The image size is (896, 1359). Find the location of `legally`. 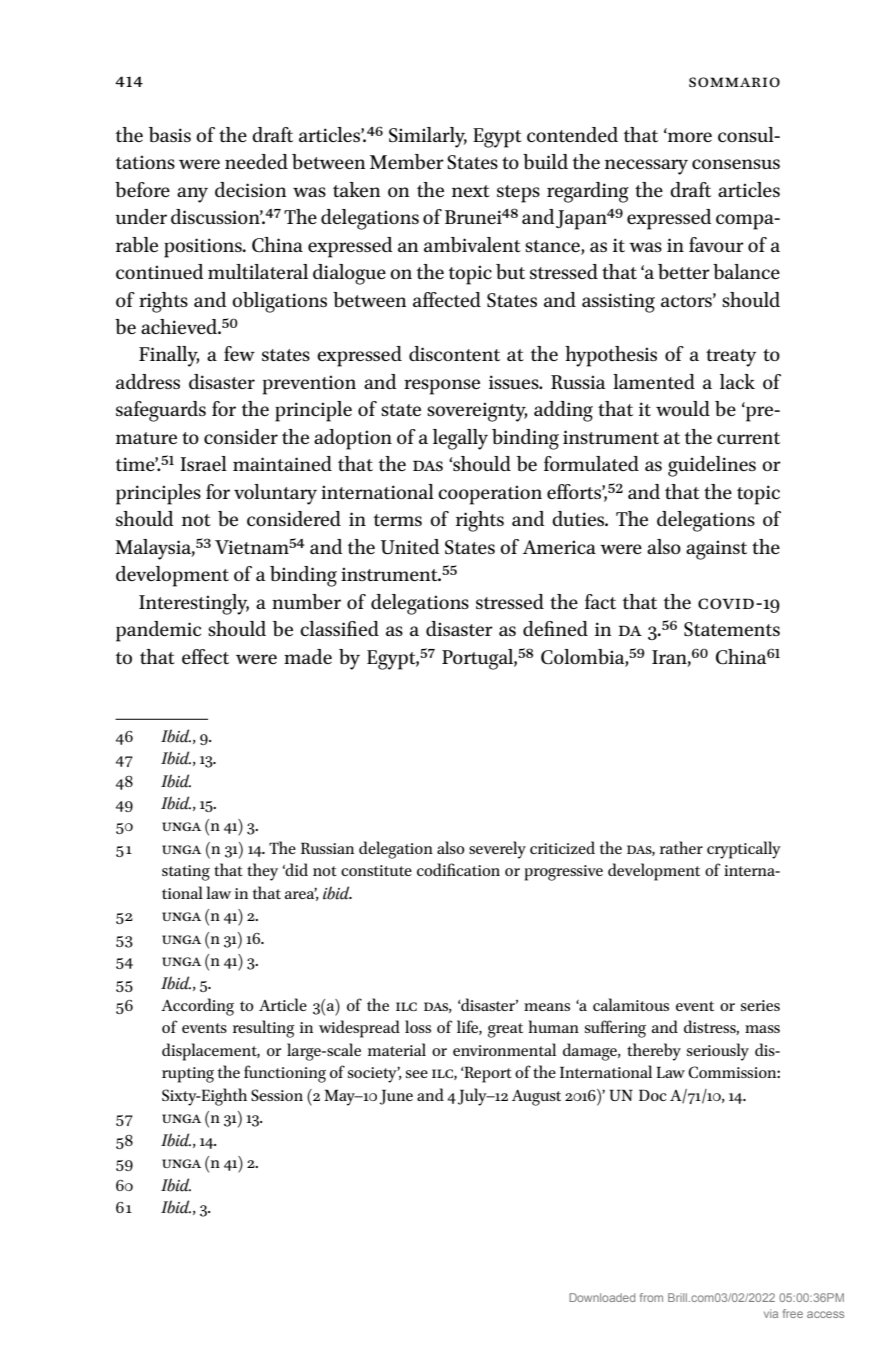

legally is located at coordinates (460, 439).
